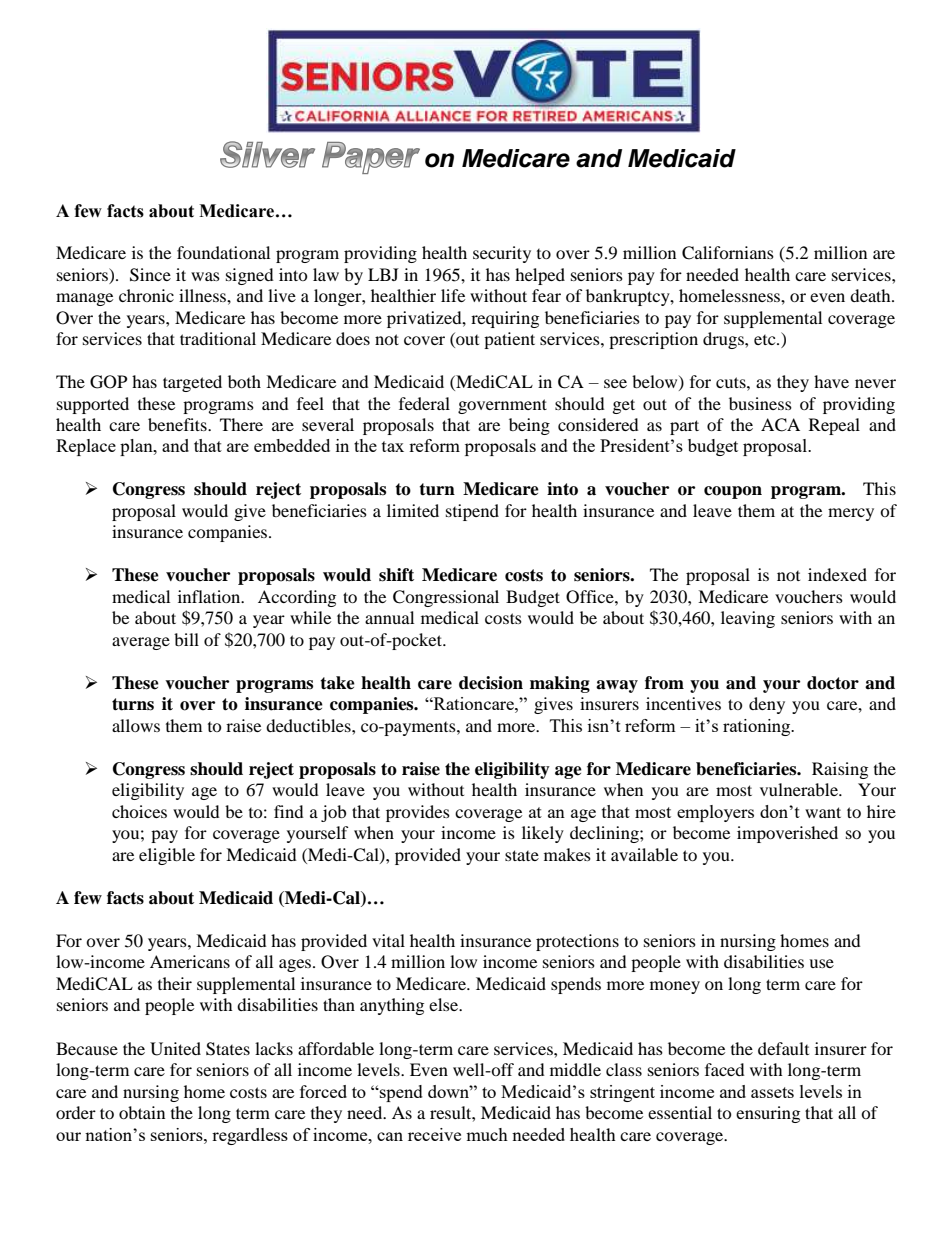 The image size is (952, 1233). I want to click on life, so click(453, 295).
